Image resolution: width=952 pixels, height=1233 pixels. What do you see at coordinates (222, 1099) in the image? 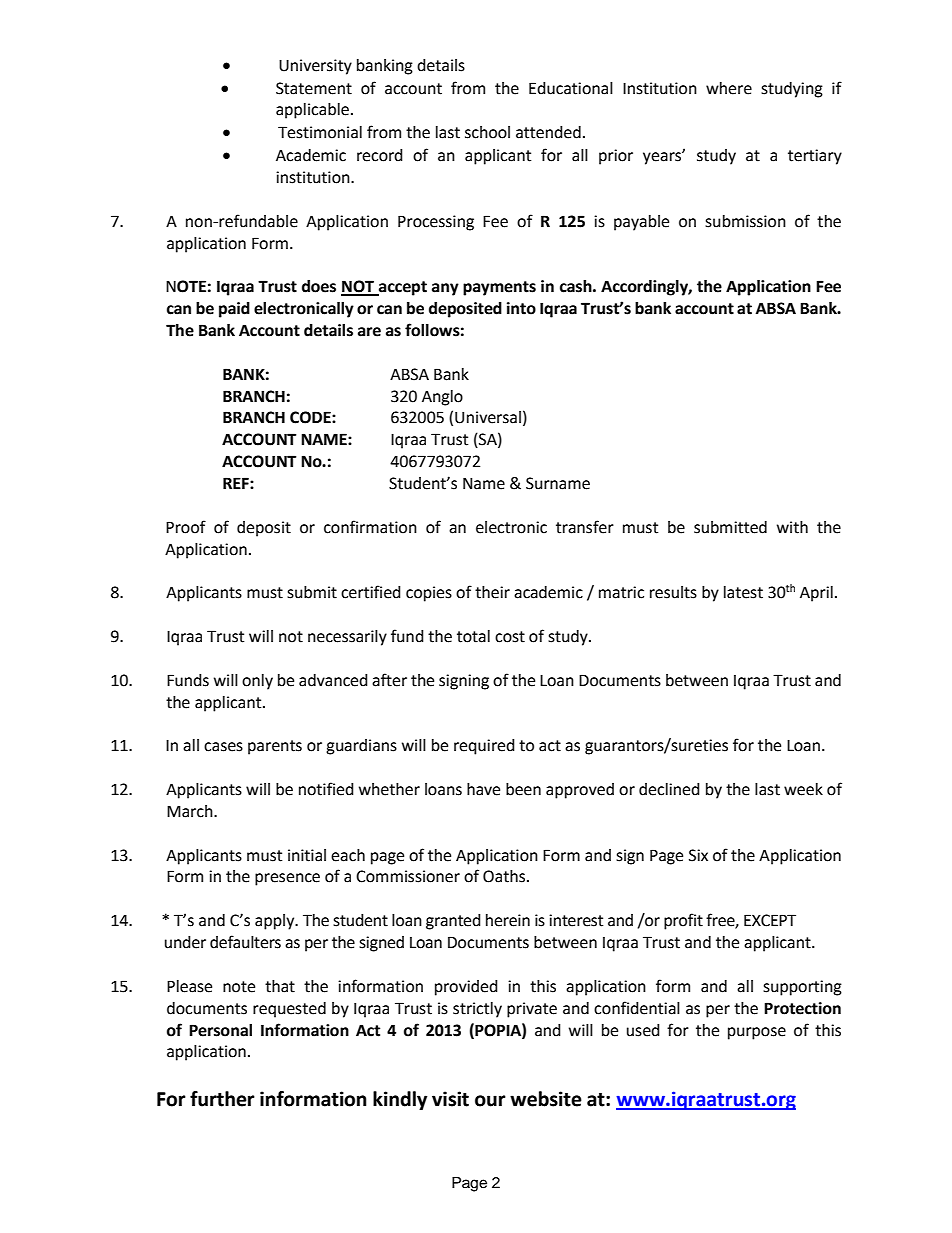
I see `further` at bounding box center [222, 1099].
